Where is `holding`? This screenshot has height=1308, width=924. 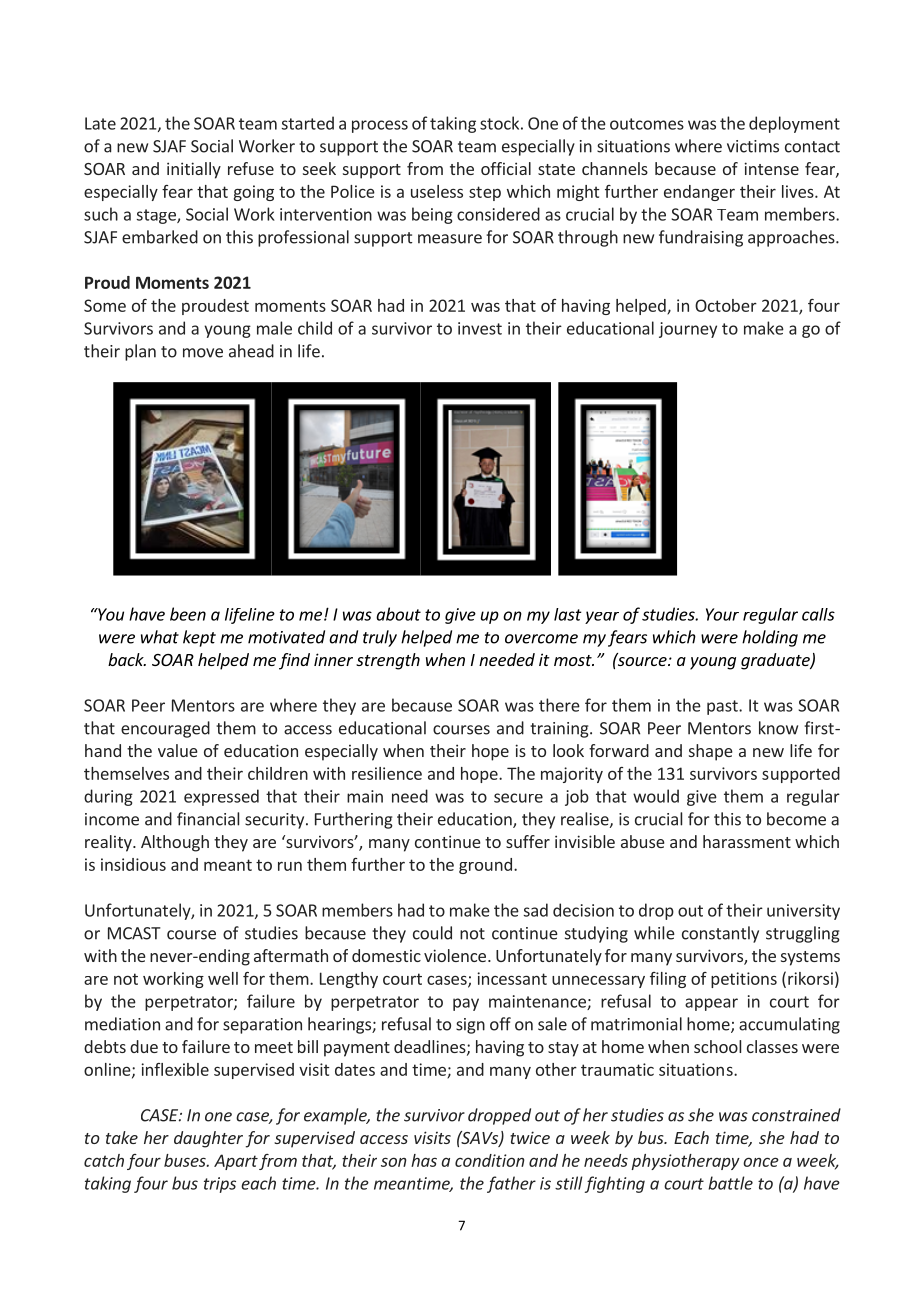 holding is located at coordinates (770, 638).
